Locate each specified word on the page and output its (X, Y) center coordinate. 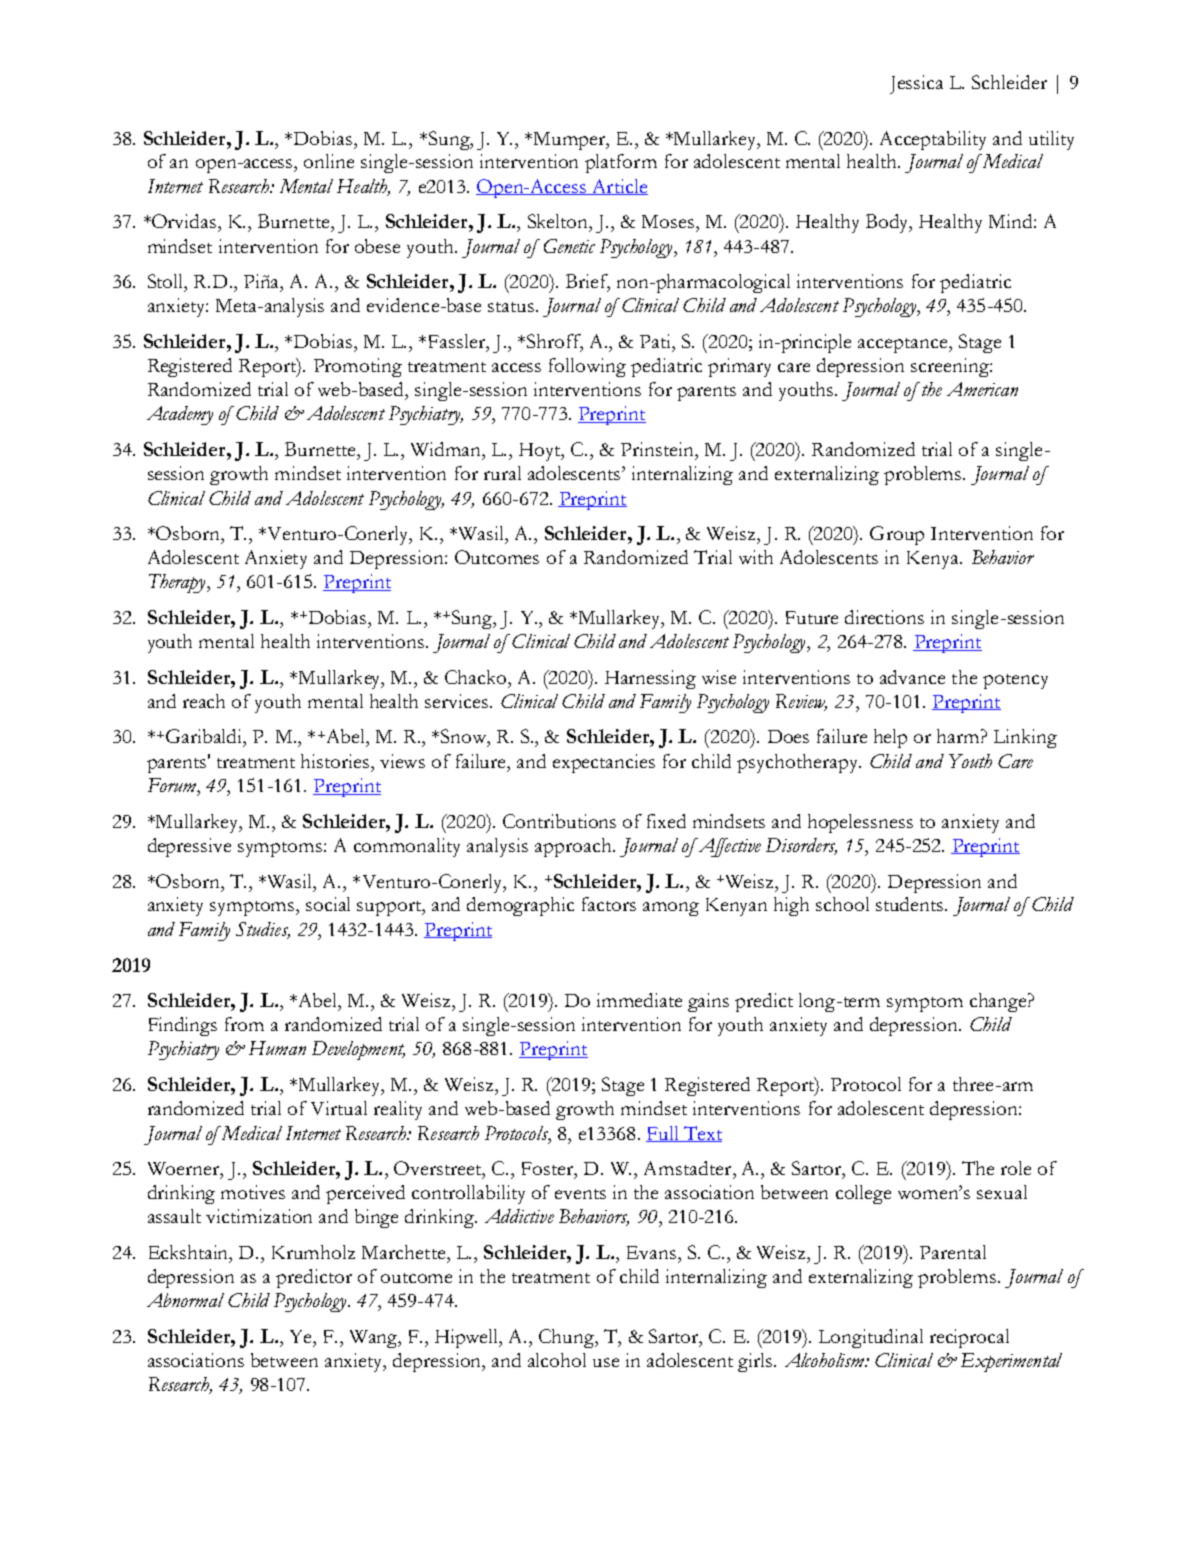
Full (663, 1134)
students (911, 904)
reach (204, 701)
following (587, 367)
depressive (189, 847)
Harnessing (650, 679)
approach (574, 847)
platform (621, 163)
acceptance (904, 345)
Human (277, 1048)
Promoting (358, 367)
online (329, 161)
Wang (375, 1339)
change (999, 1002)
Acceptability (933, 140)
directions (884, 617)
